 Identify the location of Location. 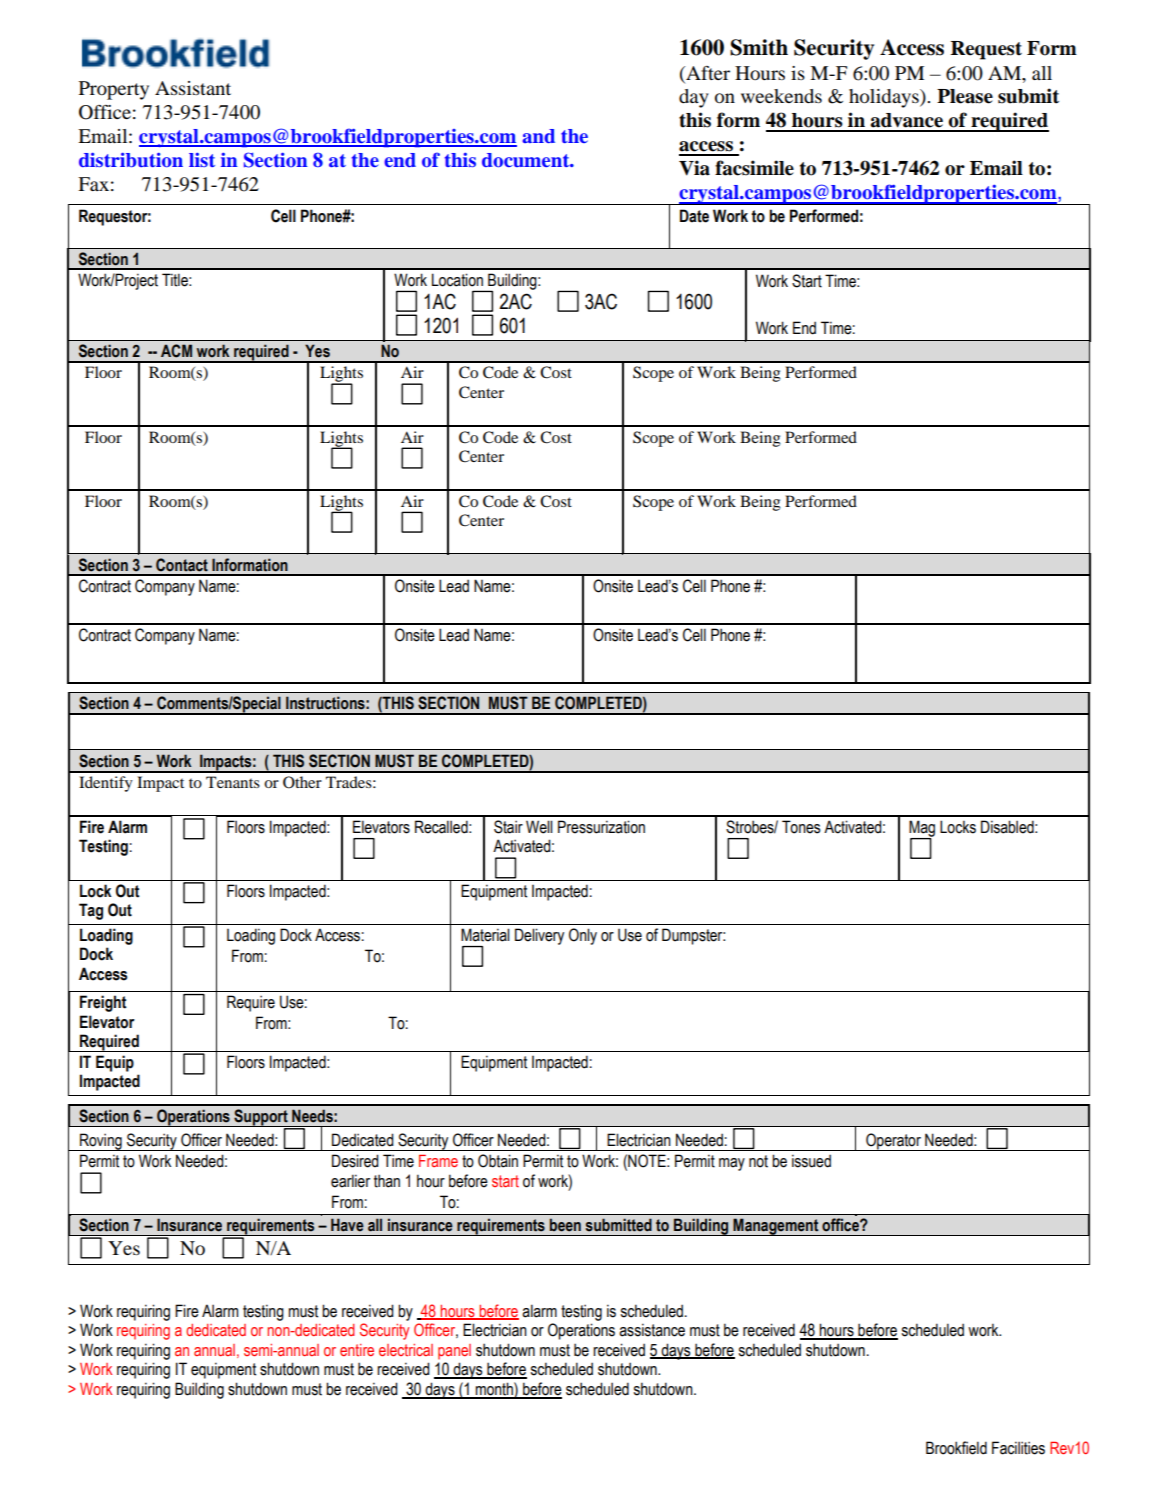
(457, 280).
